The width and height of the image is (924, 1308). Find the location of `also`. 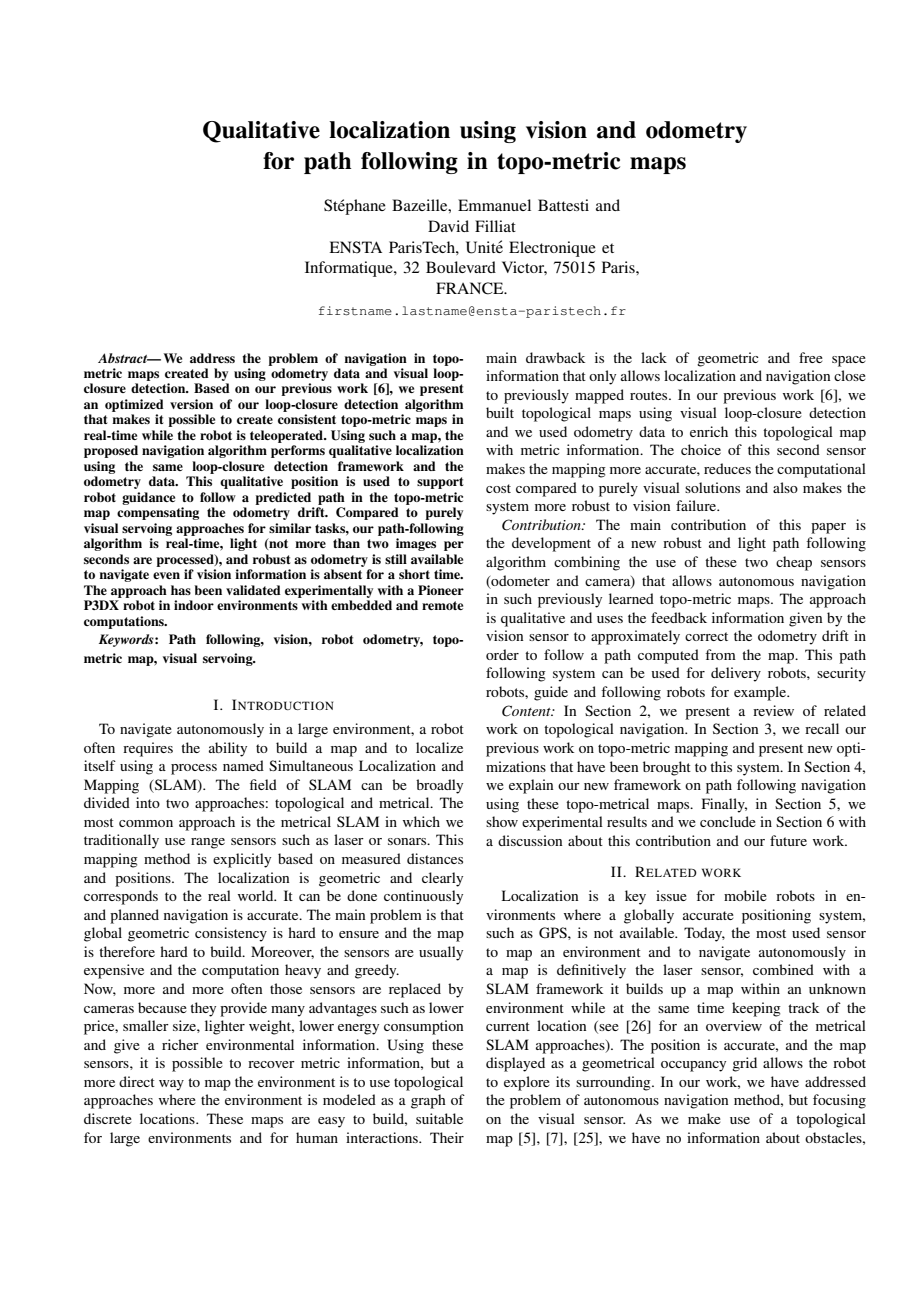

also is located at coordinates (785, 487).
